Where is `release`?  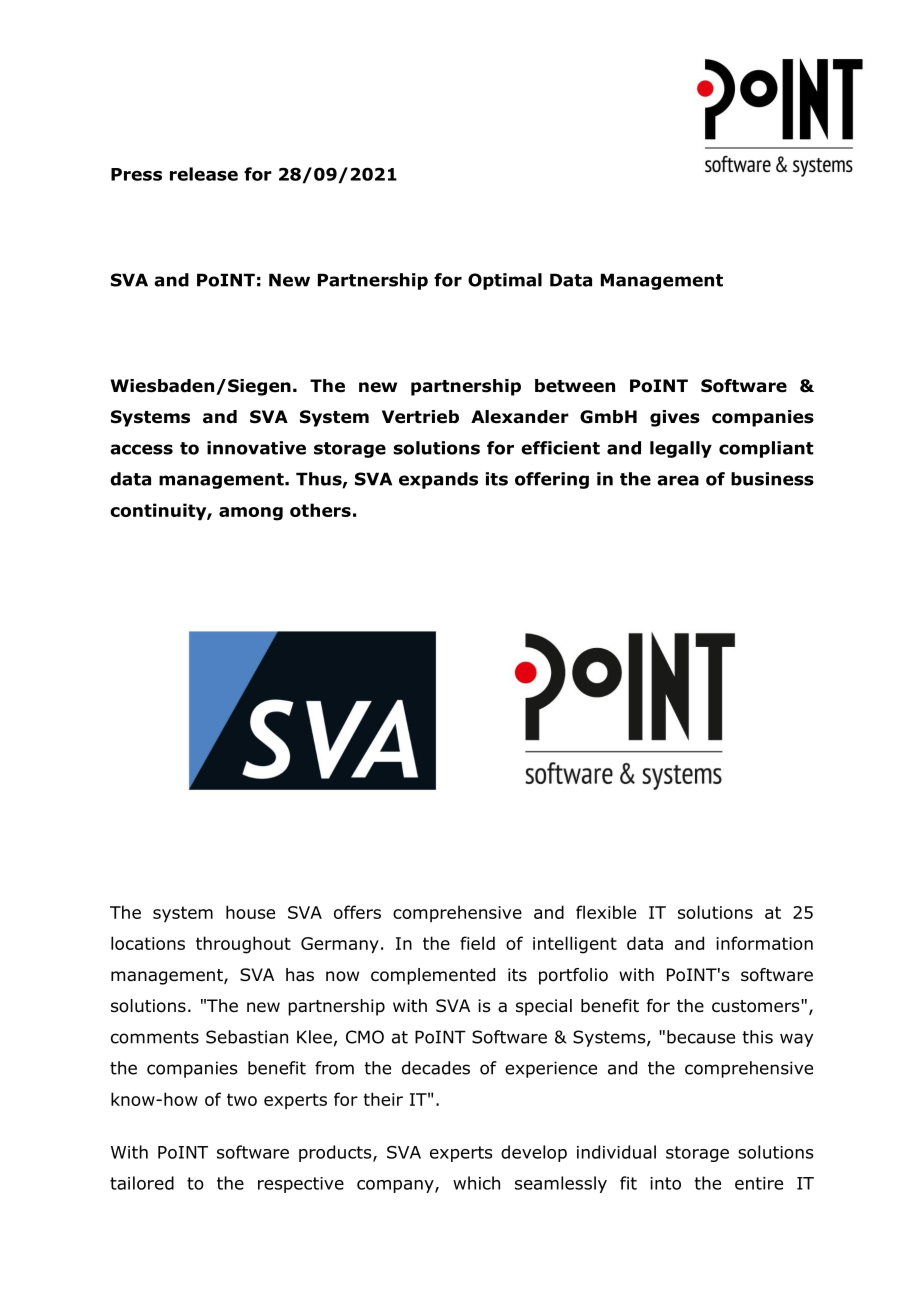
release is located at coordinates (204, 174).
